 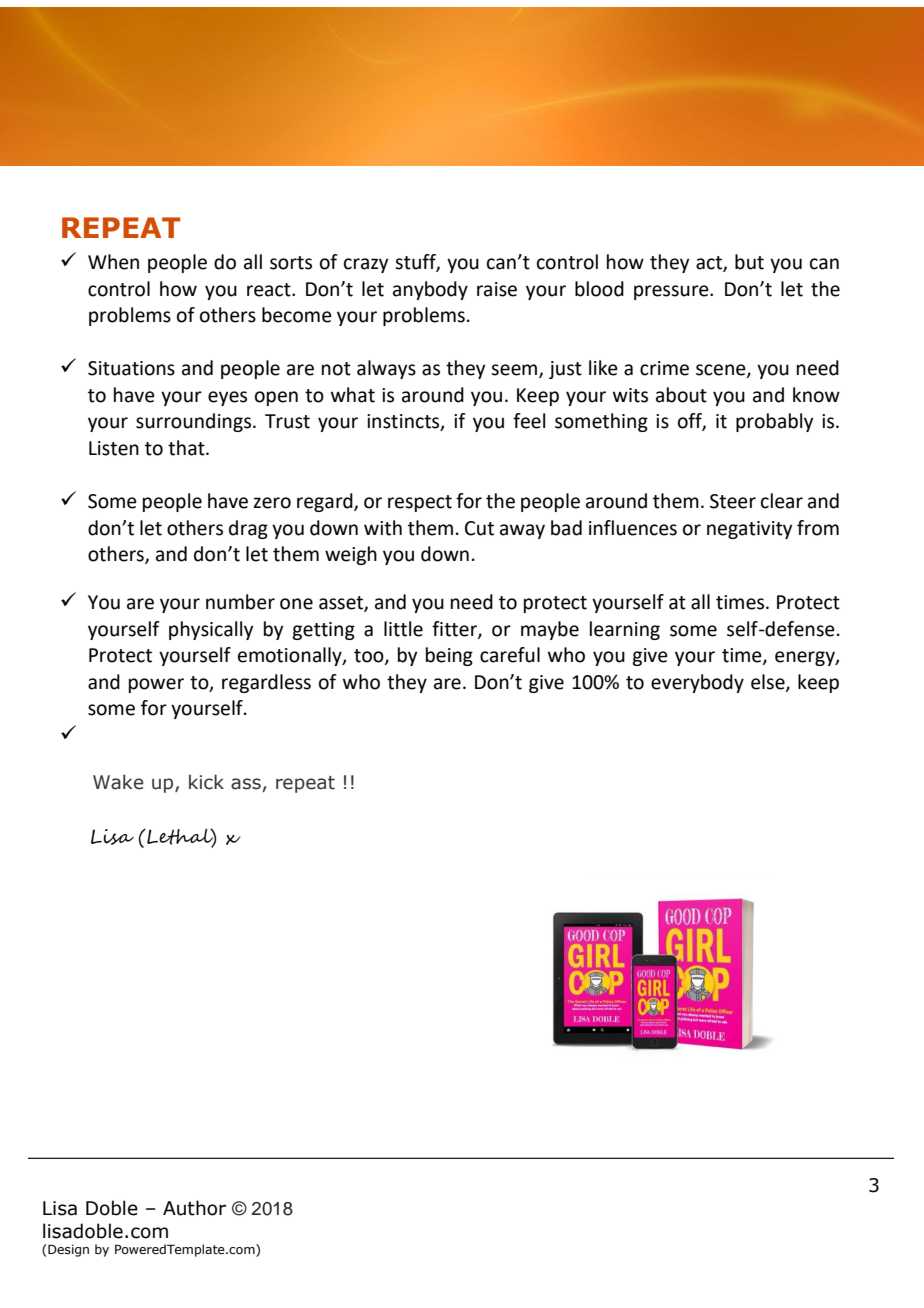 What do you see at coordinates (455, 629) in the page?
I see `fitter` at bounding box center [455, 629].
